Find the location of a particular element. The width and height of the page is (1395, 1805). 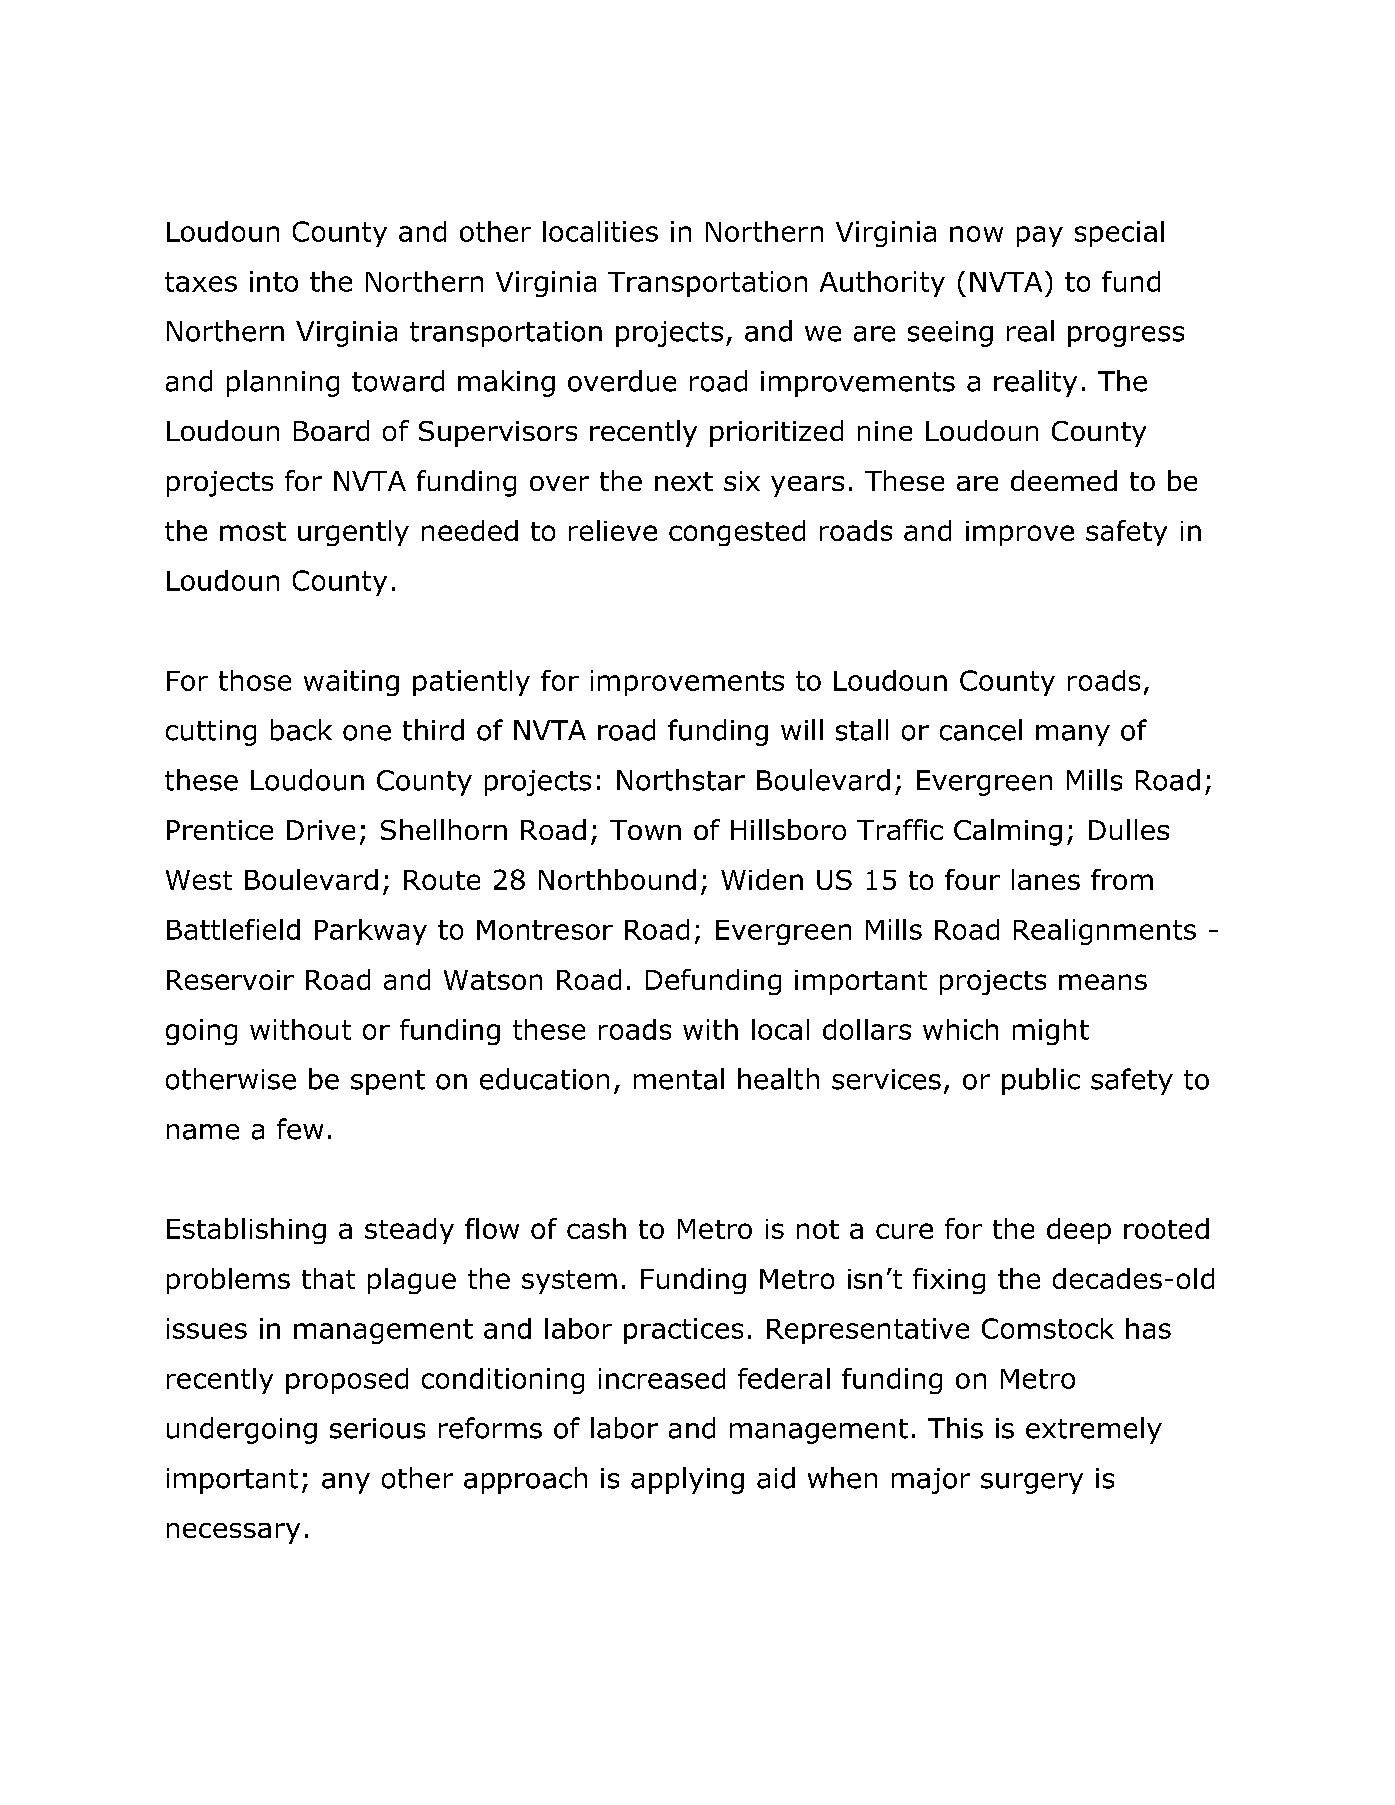

into is located at coordinates (274, 281).
